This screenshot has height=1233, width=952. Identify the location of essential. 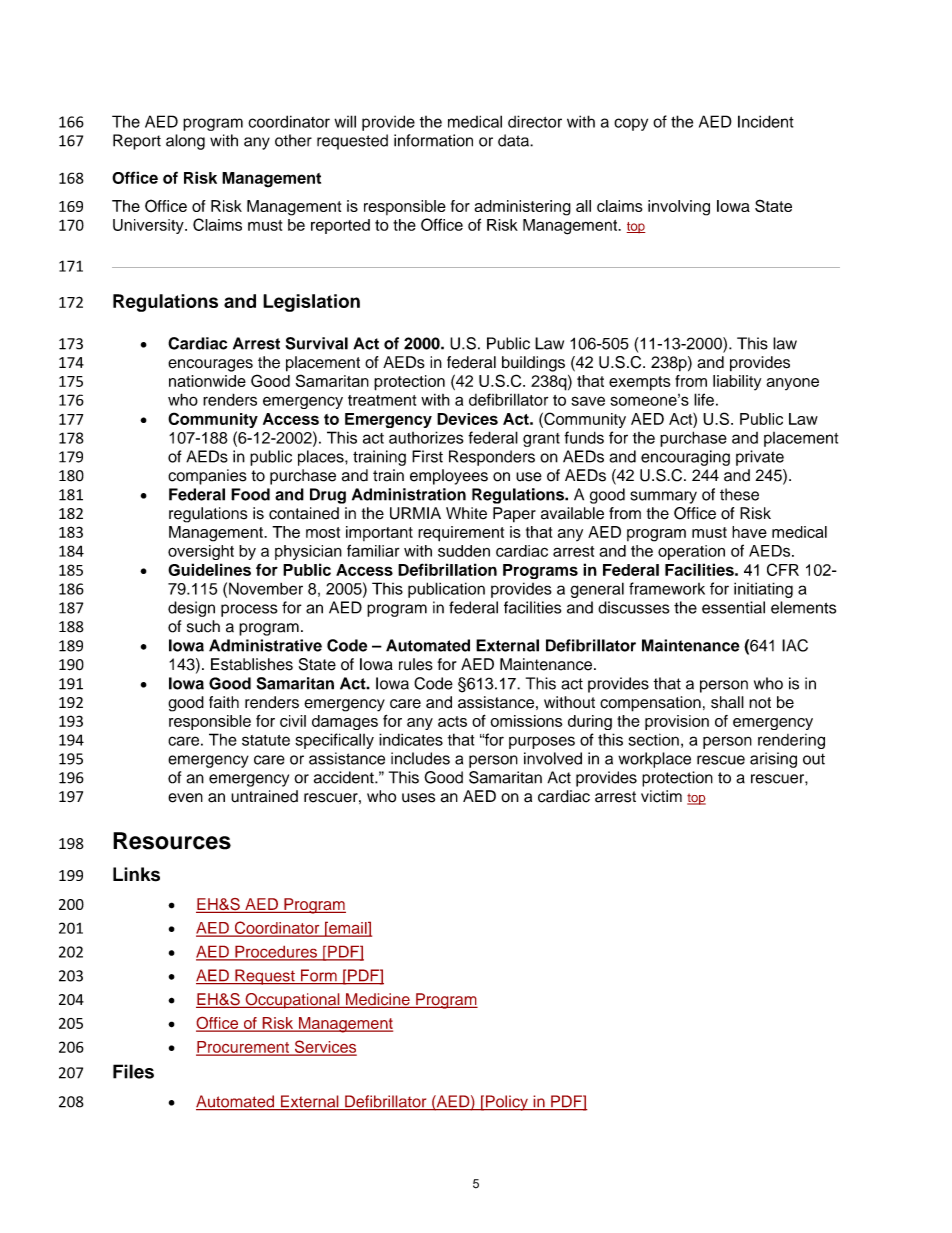
(733, 607).
